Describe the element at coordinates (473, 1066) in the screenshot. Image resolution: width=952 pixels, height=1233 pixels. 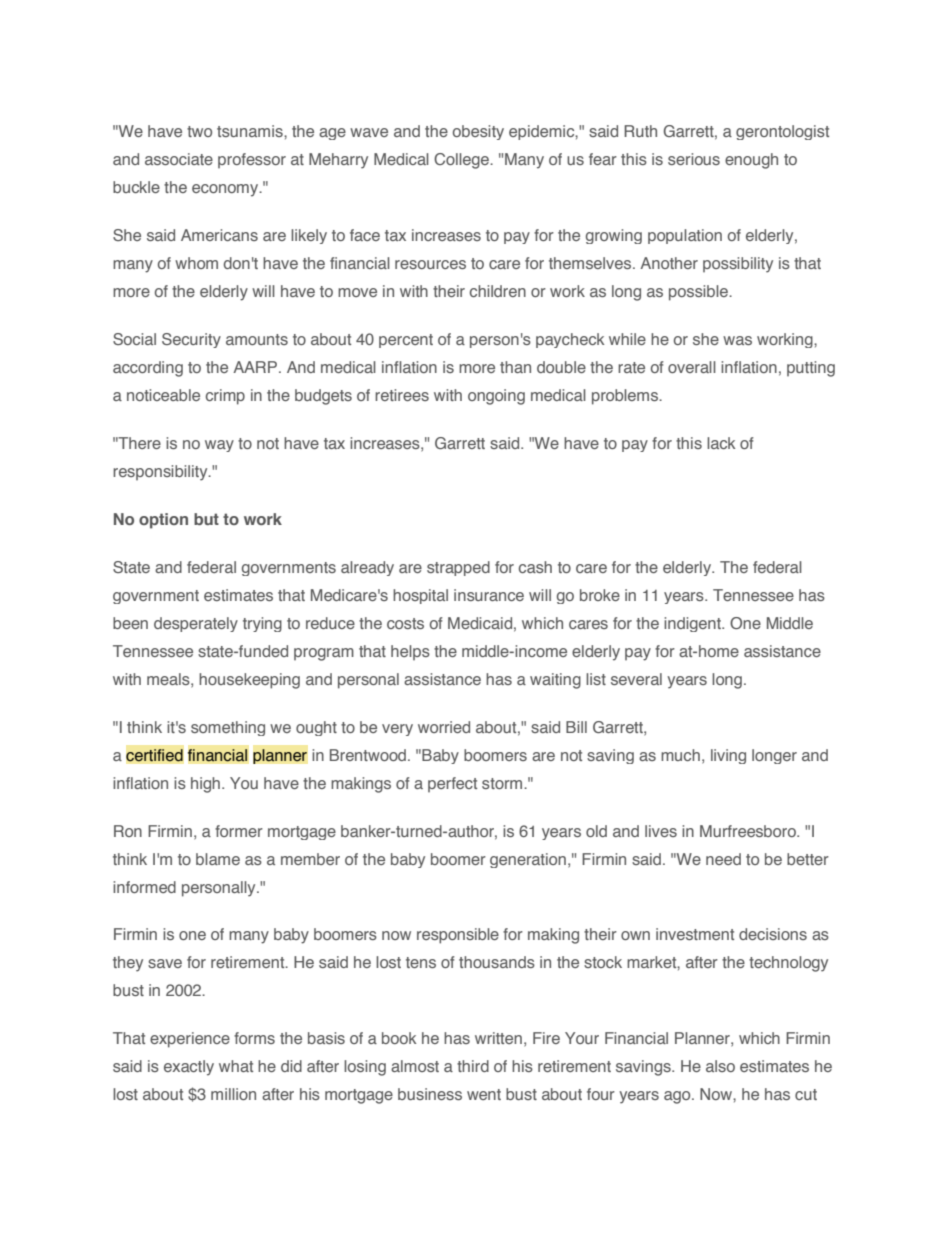
I see `third` at that location.
